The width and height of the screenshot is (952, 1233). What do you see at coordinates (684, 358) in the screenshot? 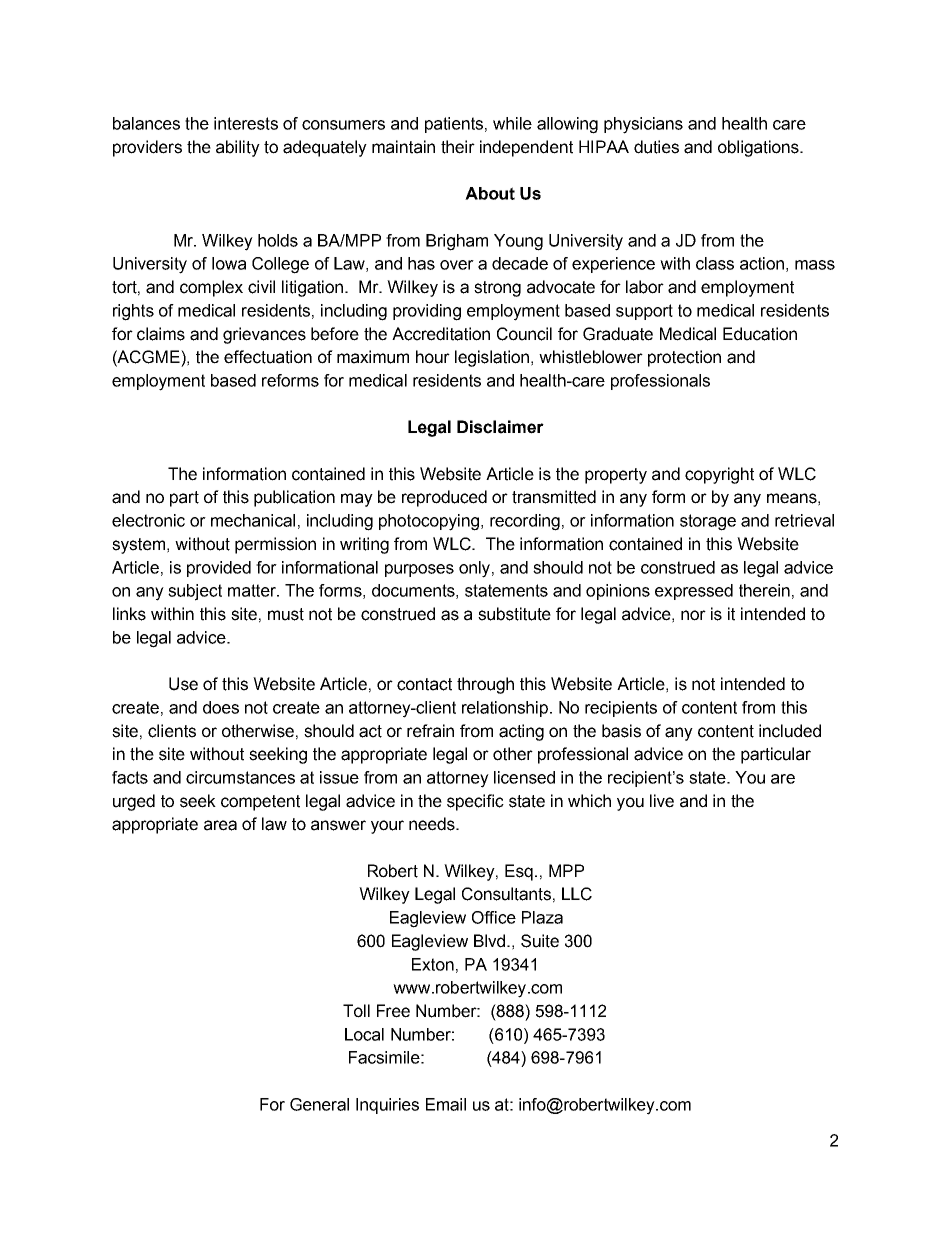
I see `protection` at bounding box center [684, 358].
